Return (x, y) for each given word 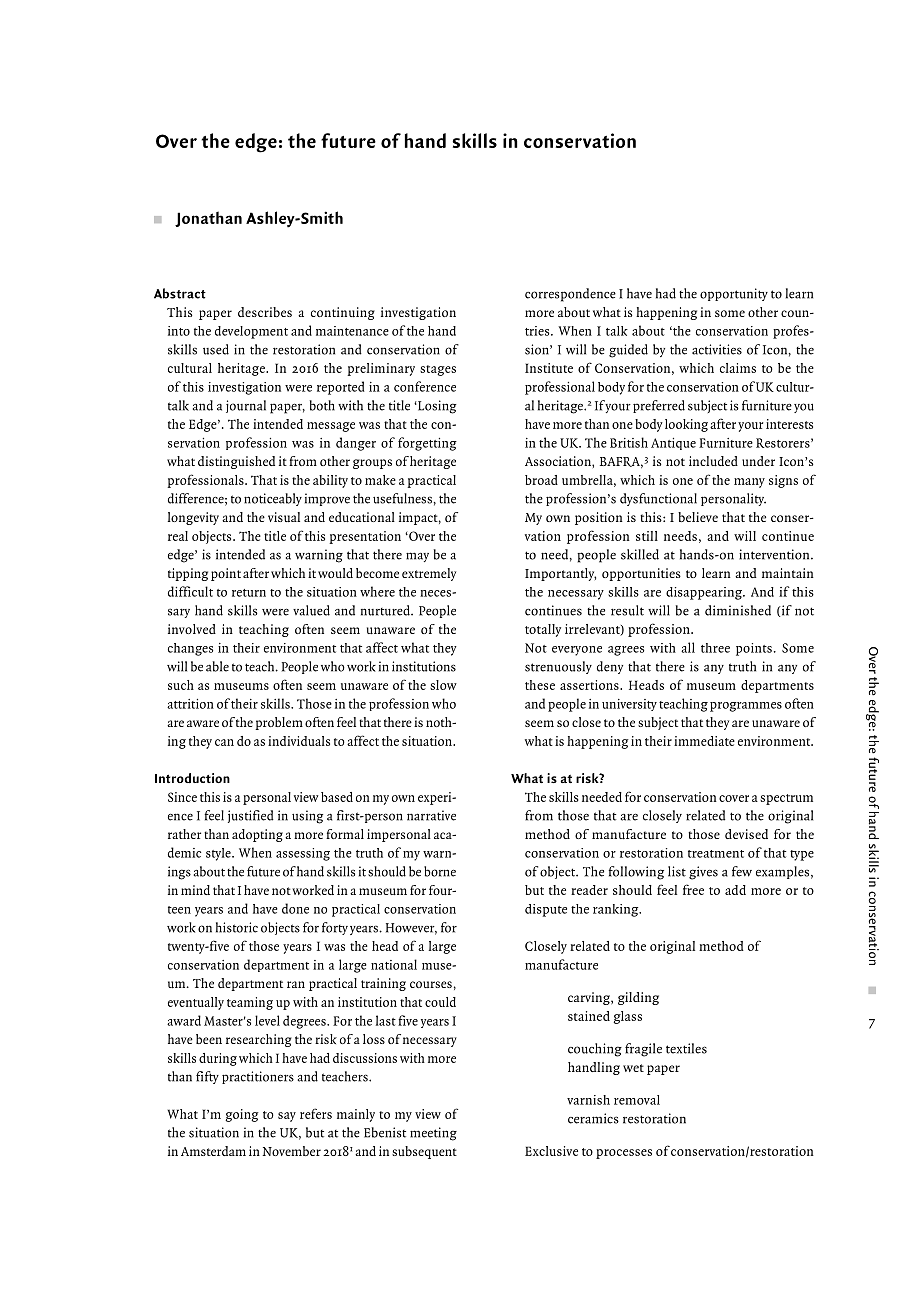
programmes (746, 707)
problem (279, 723)
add (735, 890)
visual (284, 517)
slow (443, 685)
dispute (546, 910)
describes (265, 312)
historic (237, 927)
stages (438, 370)
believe (698, 517)
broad (541, 480)
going (242, 1115)
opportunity (734, 294)
